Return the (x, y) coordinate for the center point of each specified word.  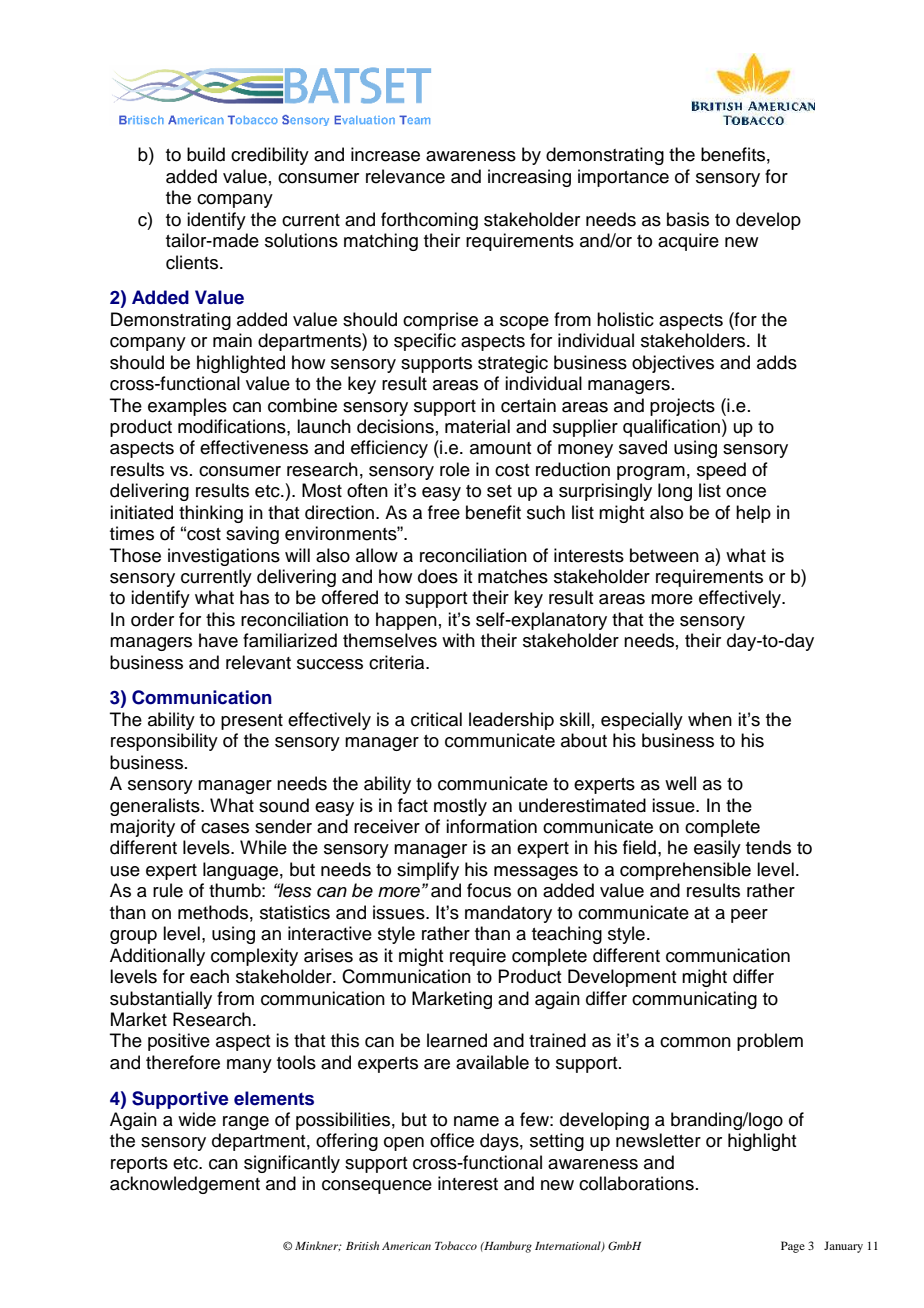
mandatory (508, 914)
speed (721, 471)
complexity (254, 957)
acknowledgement (185, 1185)
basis (688, 219)
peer (749, 916)
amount (501, 448)
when (710, 719)
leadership (511, 721)
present (252, 722)
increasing (529, 178)
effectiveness (254, 447)
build (206, 154)
